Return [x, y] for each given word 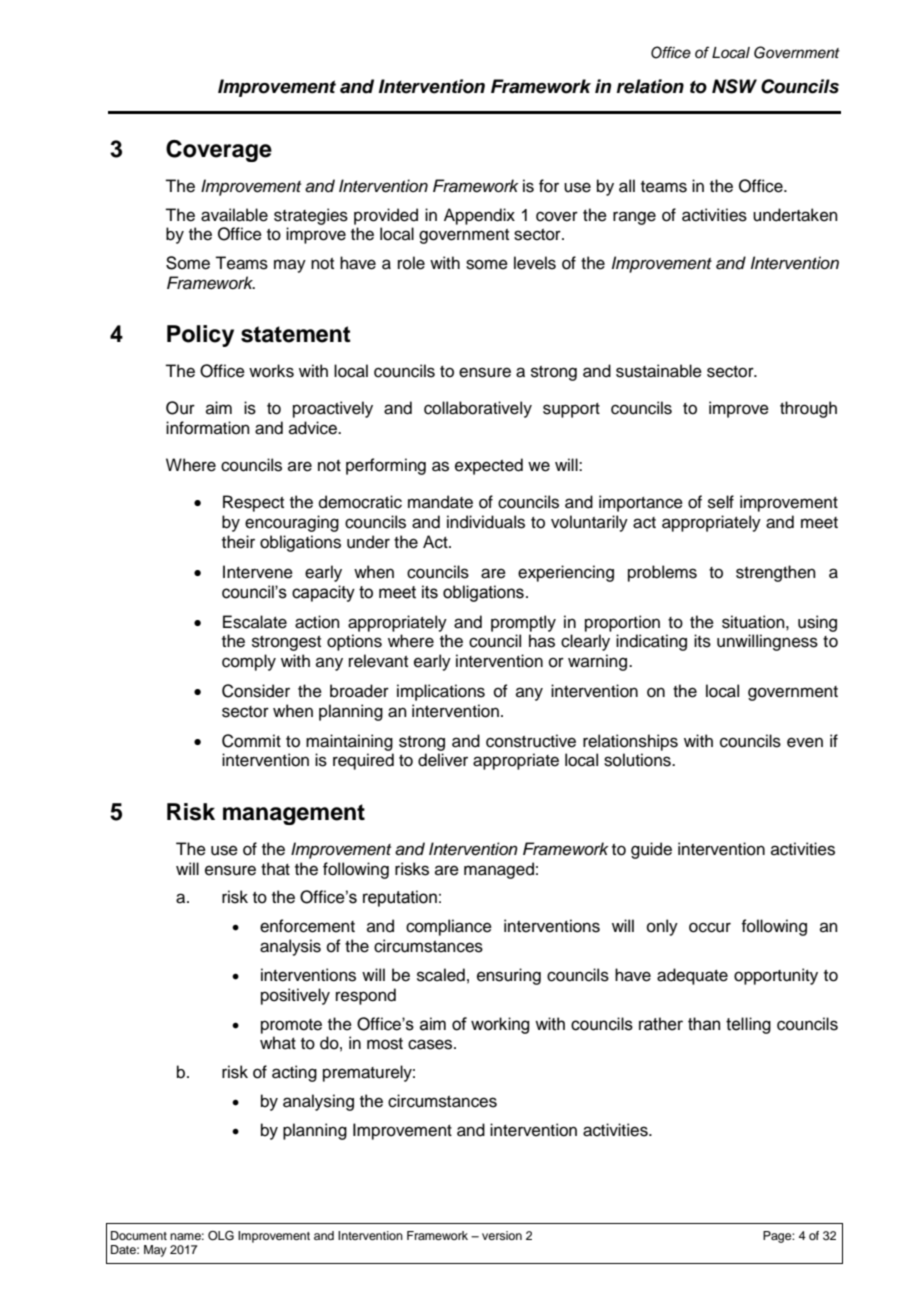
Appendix [479, 216]
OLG [221, 1236]
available [234, 215]
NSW [734, 86]
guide [651, 850]
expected [489, 466]
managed [499, 870]
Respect [253, 503]
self [721, 502]
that [275, 869]
